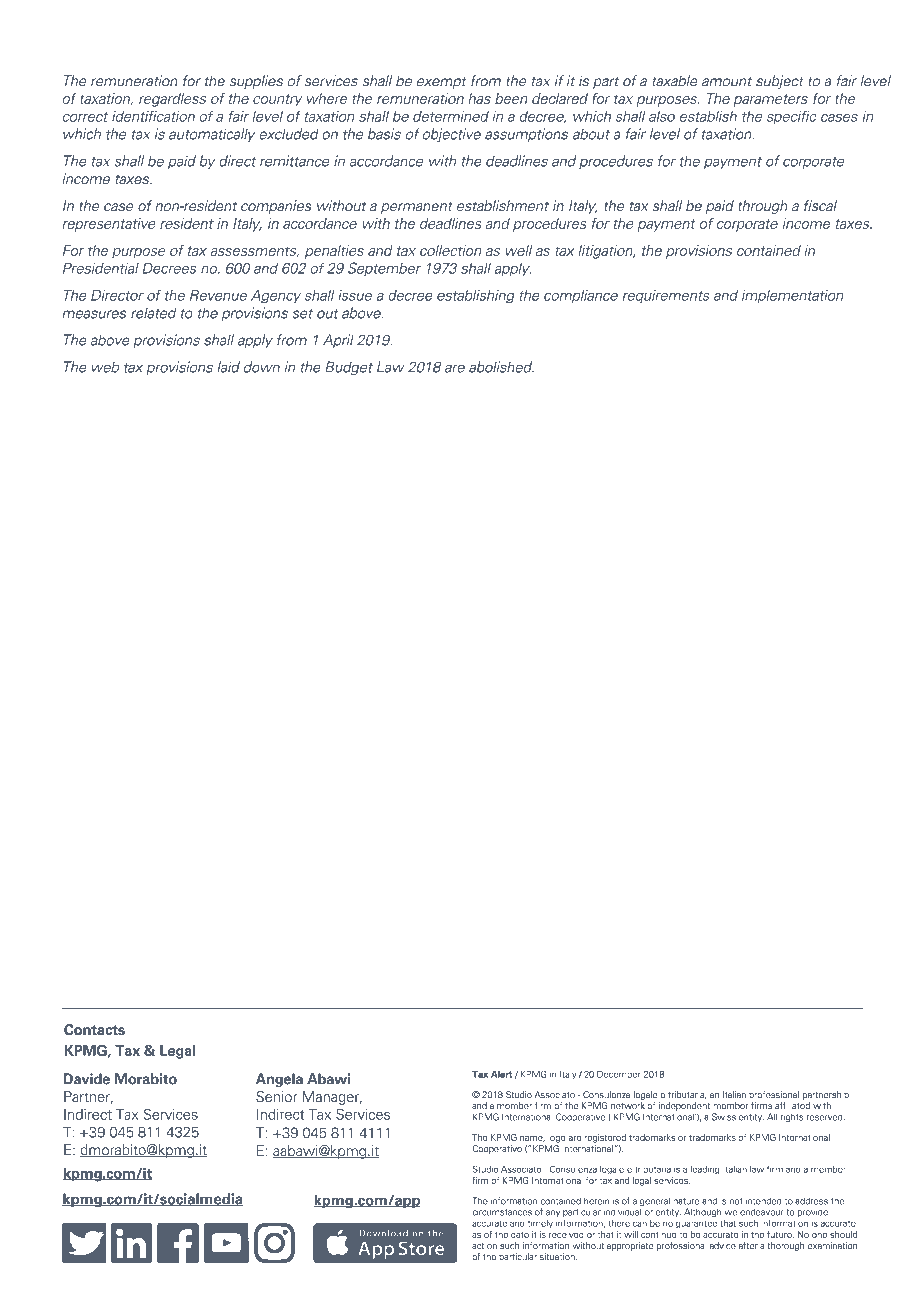 The image size is (924, 1308). What do you see at coordinates (451, 116) in the screenshot?
I see `determined` at bounding box center [451, 116].
